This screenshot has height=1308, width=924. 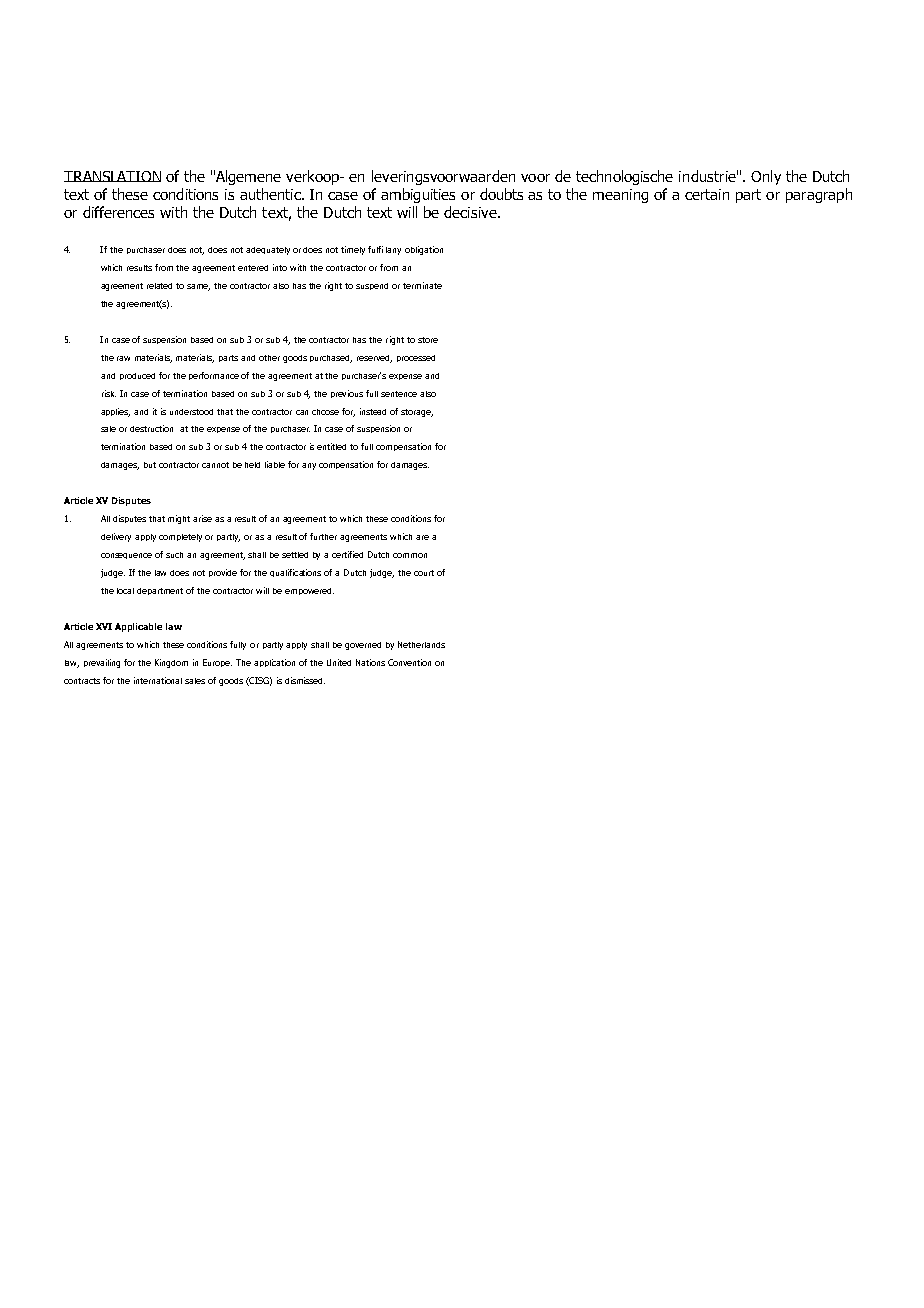 What do you see at coordinates (422, 285) in the screenshot?
I see `terminate` at bounding box center [422, 285].
